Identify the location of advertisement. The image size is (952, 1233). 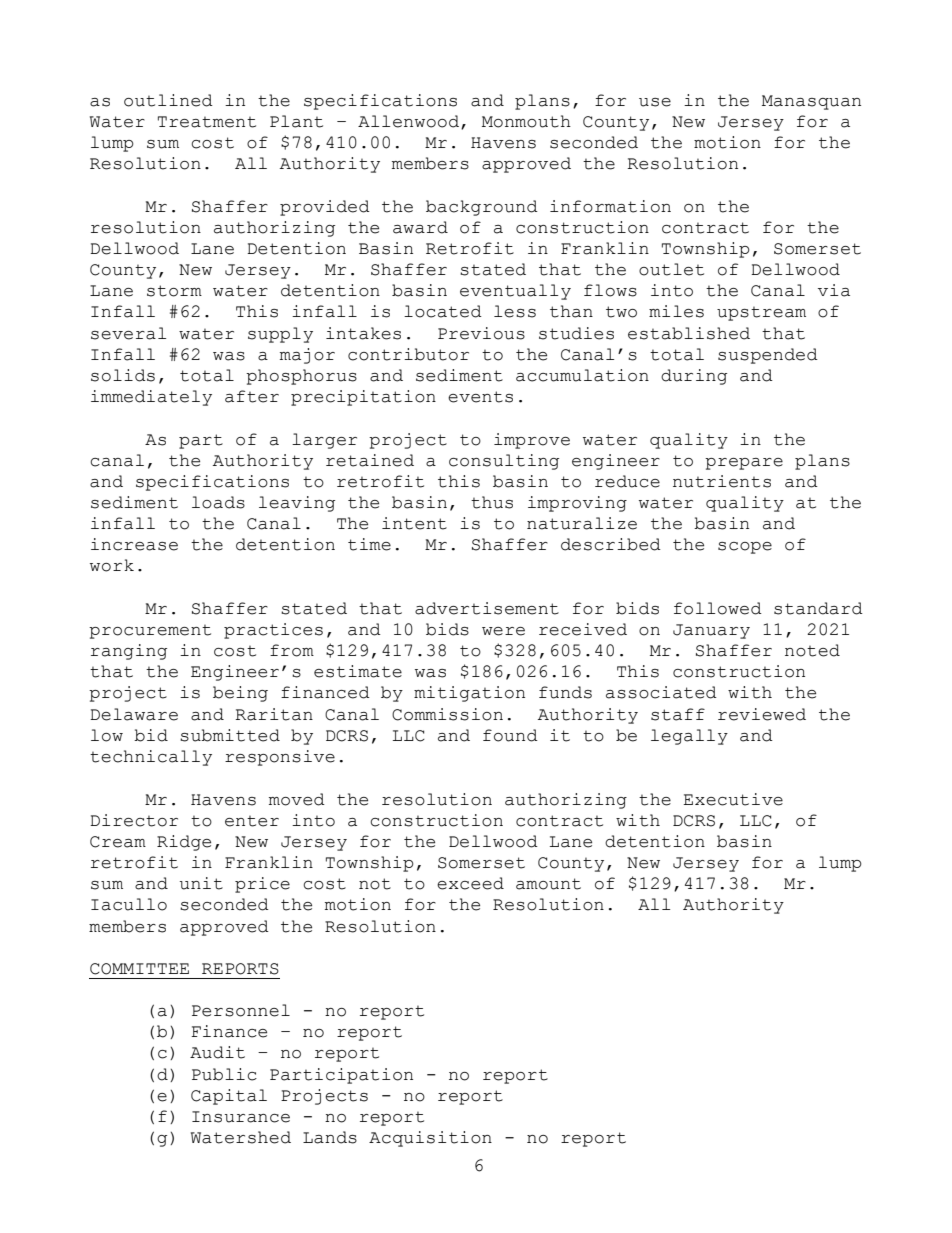
(487, 608).
